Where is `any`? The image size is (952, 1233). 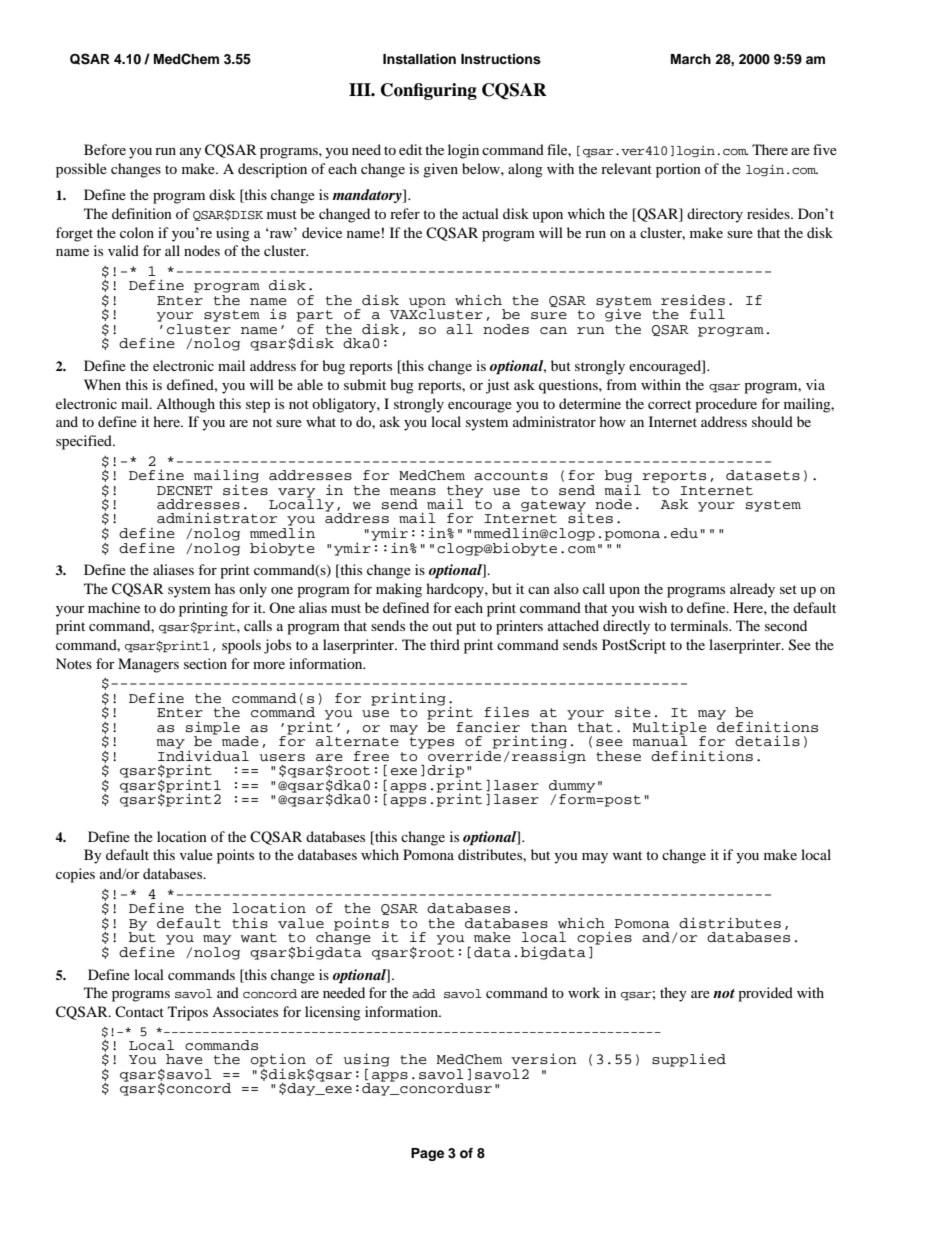
any is located at coordinates (191, 153).
